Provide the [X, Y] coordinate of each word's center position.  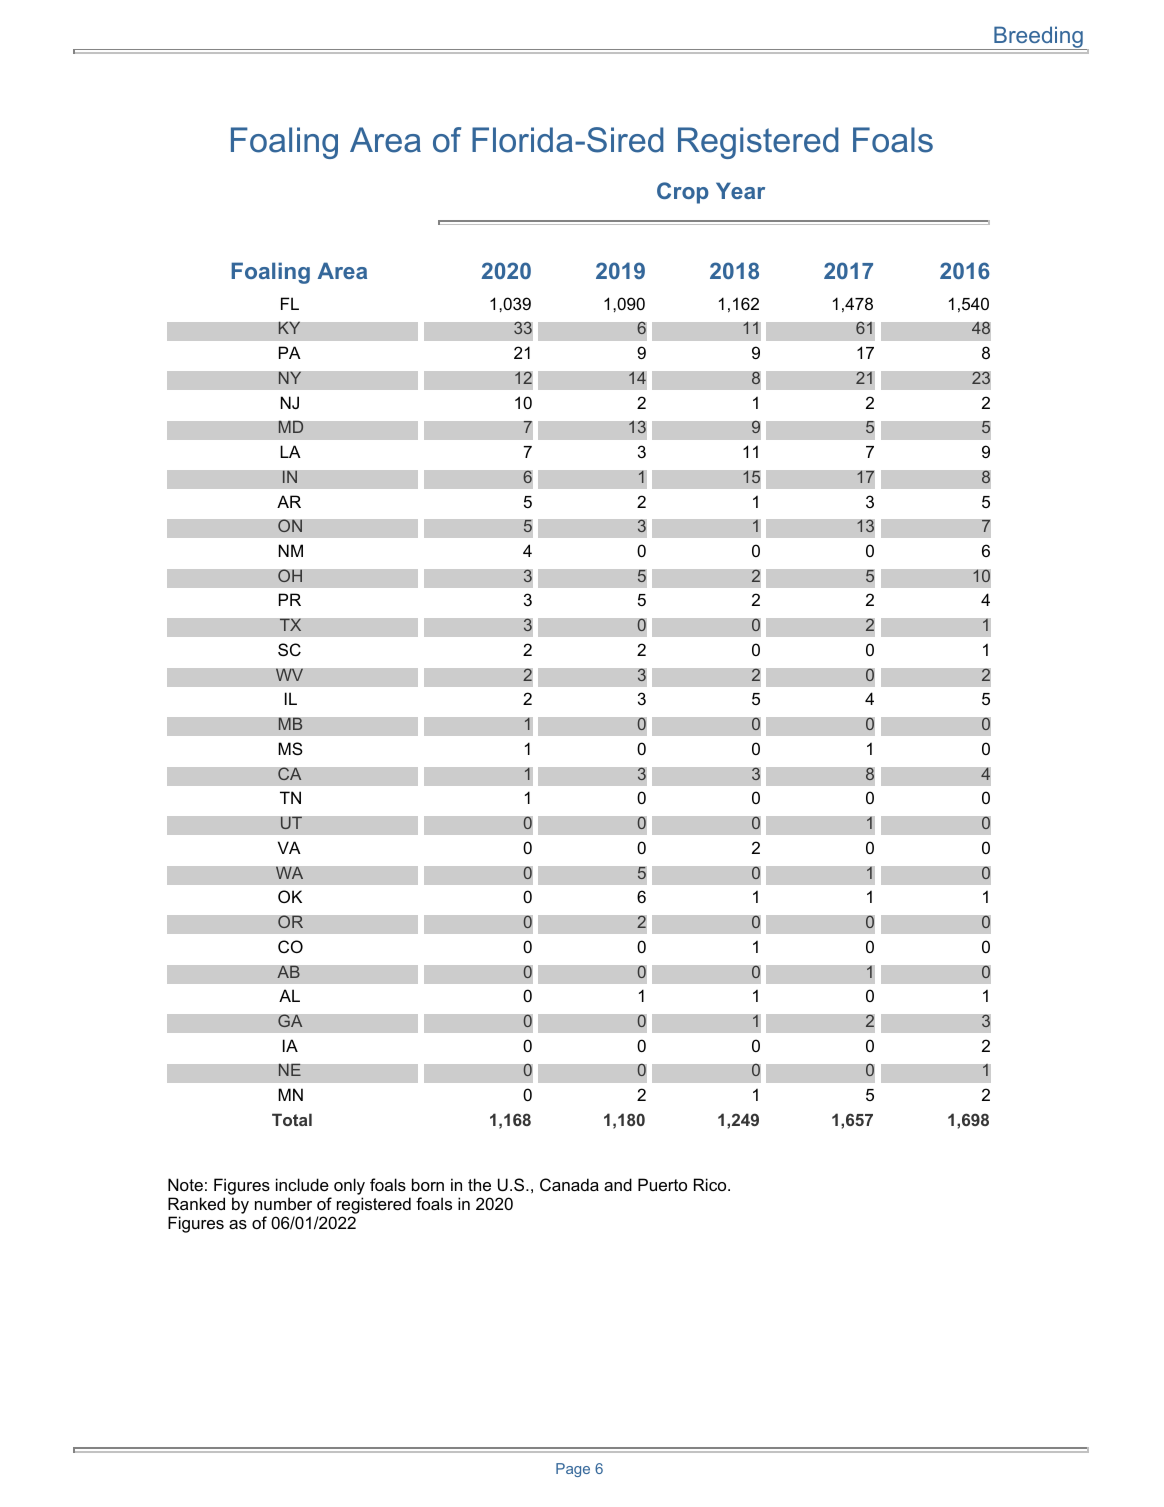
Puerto [662, 1184]
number [283, 1203]
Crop [683, 193]
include [302, 1184]
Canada [569, 1184]
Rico [711, 1184]
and [618, 1184]
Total [292, 1119]
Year [740, 190]
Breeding [1038, 38]
